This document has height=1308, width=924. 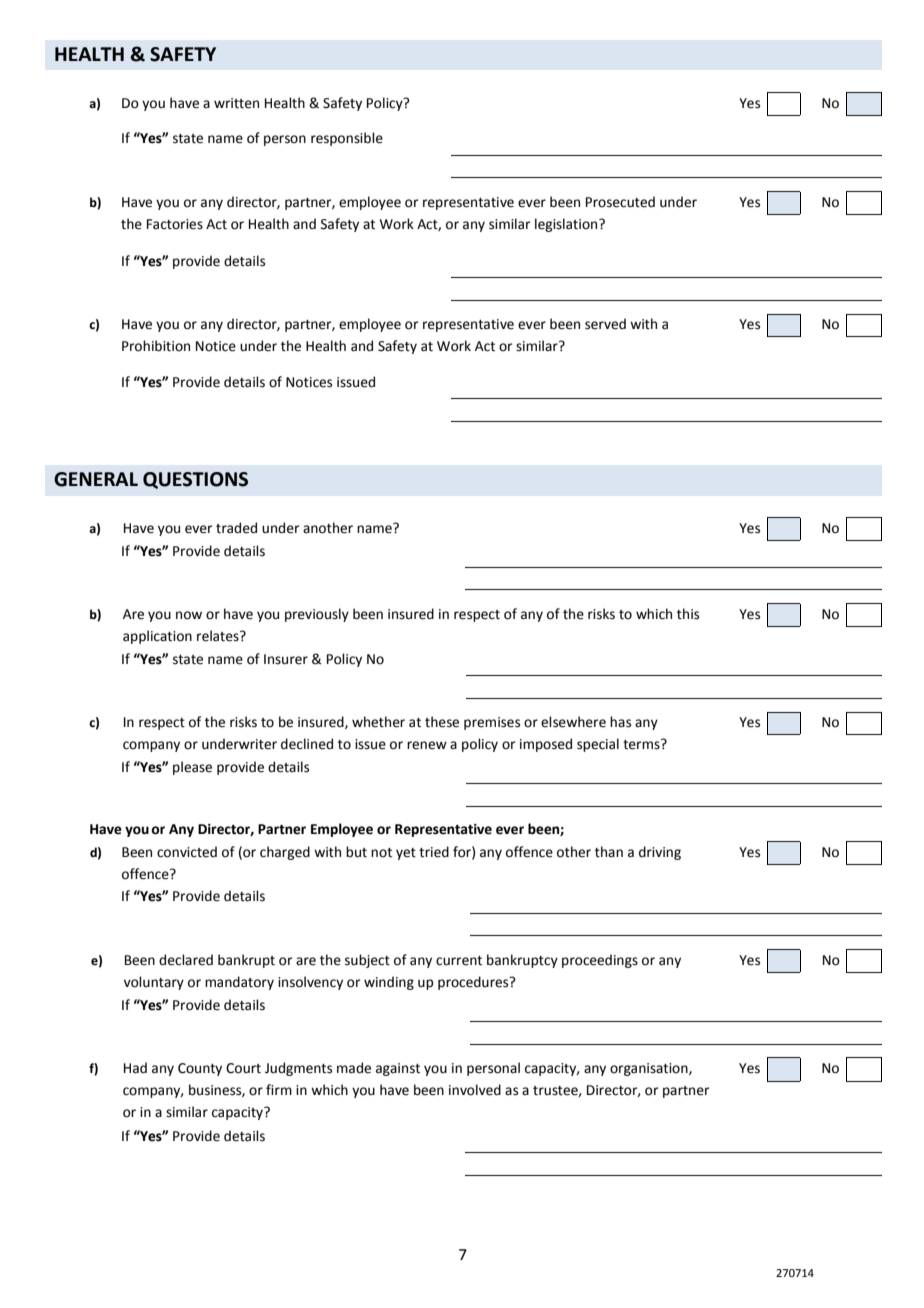 I want to click on this, so click(x=688, y=614).
